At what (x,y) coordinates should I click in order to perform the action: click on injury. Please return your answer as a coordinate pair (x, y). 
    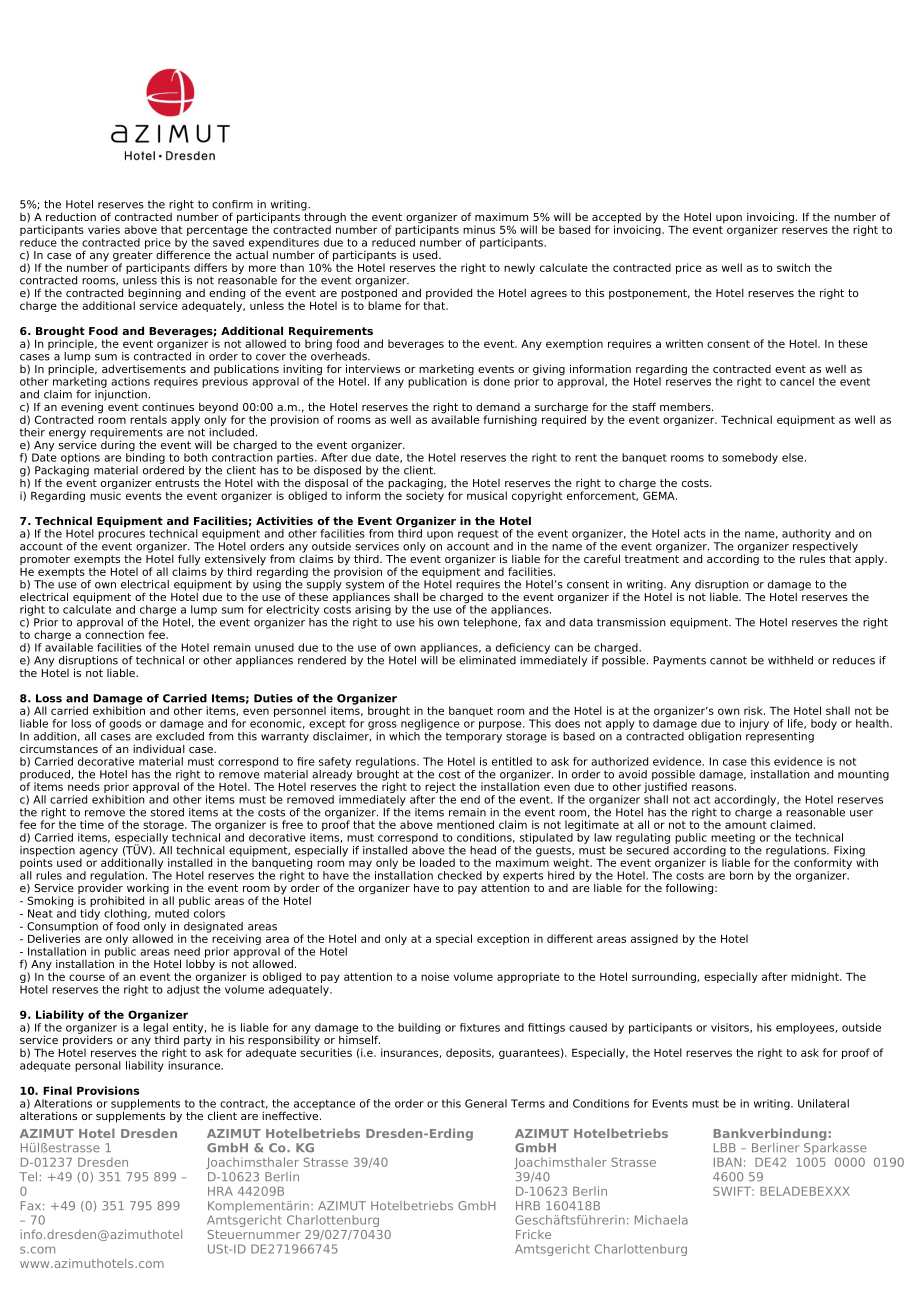
    Looking at the image, I should click on (754, 724).
